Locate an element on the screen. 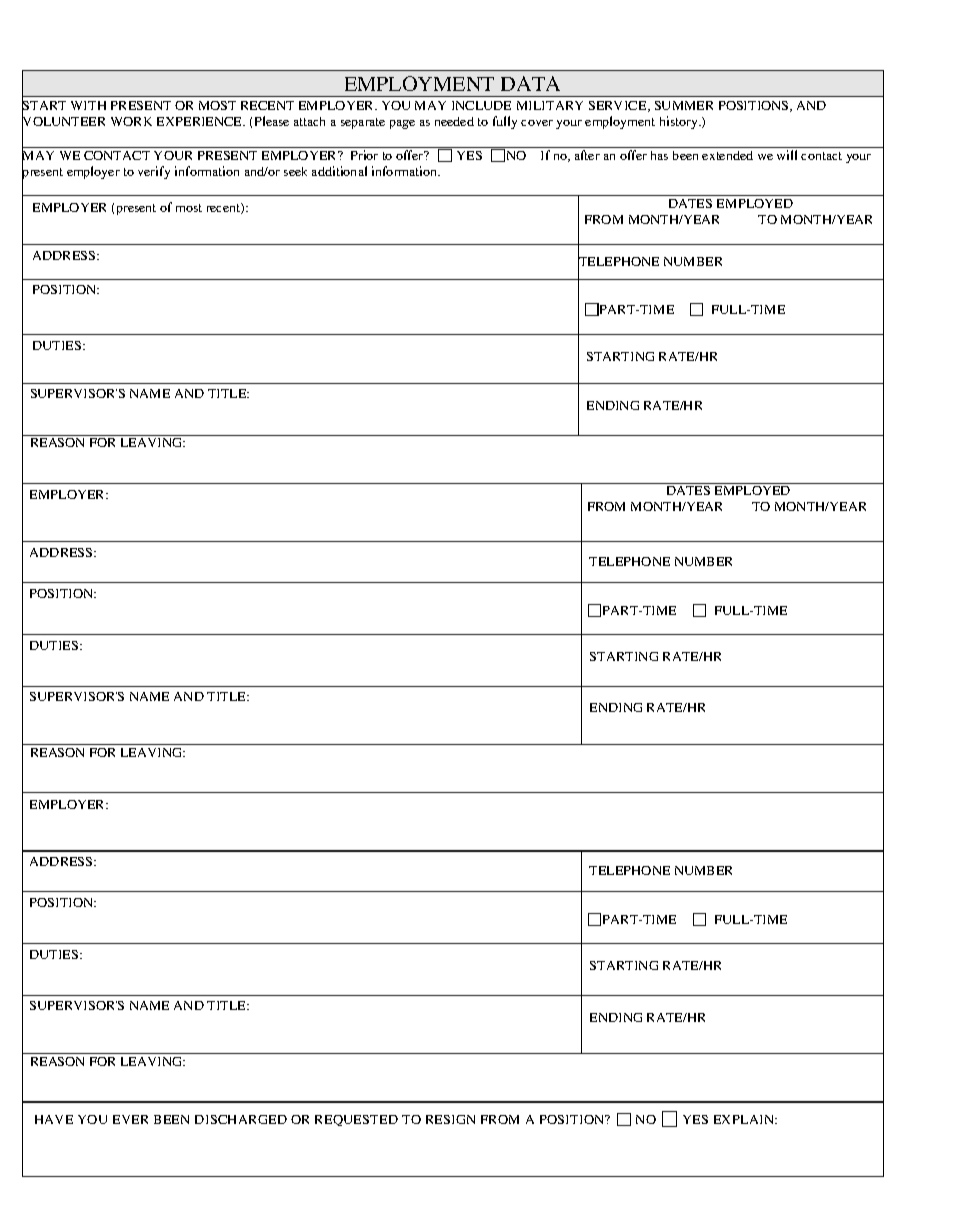 The width and height of the screenshot is (960, 1232). WORK is located at coordinates (131, 121).
